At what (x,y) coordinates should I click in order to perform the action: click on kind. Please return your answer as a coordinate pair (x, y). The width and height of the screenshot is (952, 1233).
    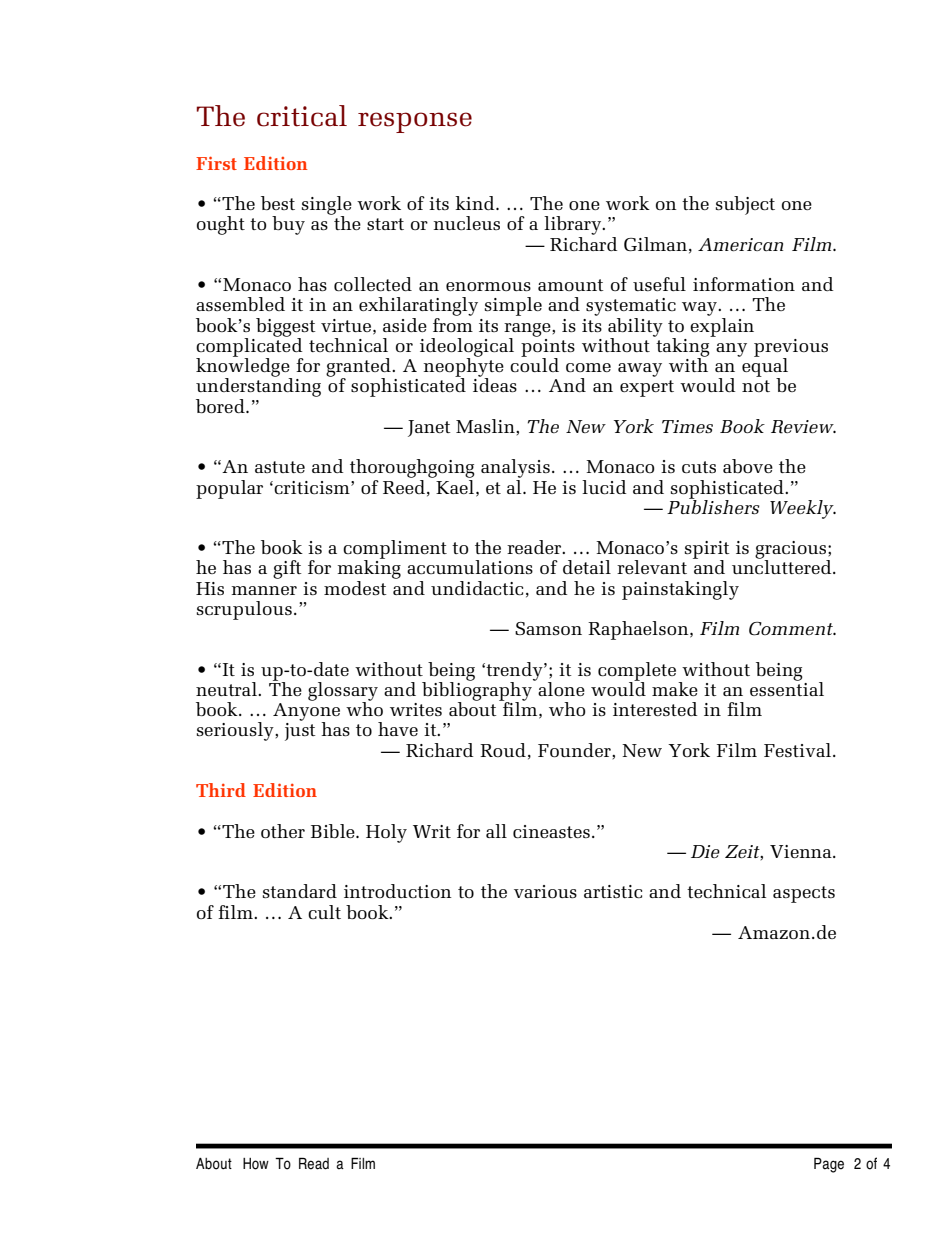
    Looking at the image, I should click on (476, 203).
